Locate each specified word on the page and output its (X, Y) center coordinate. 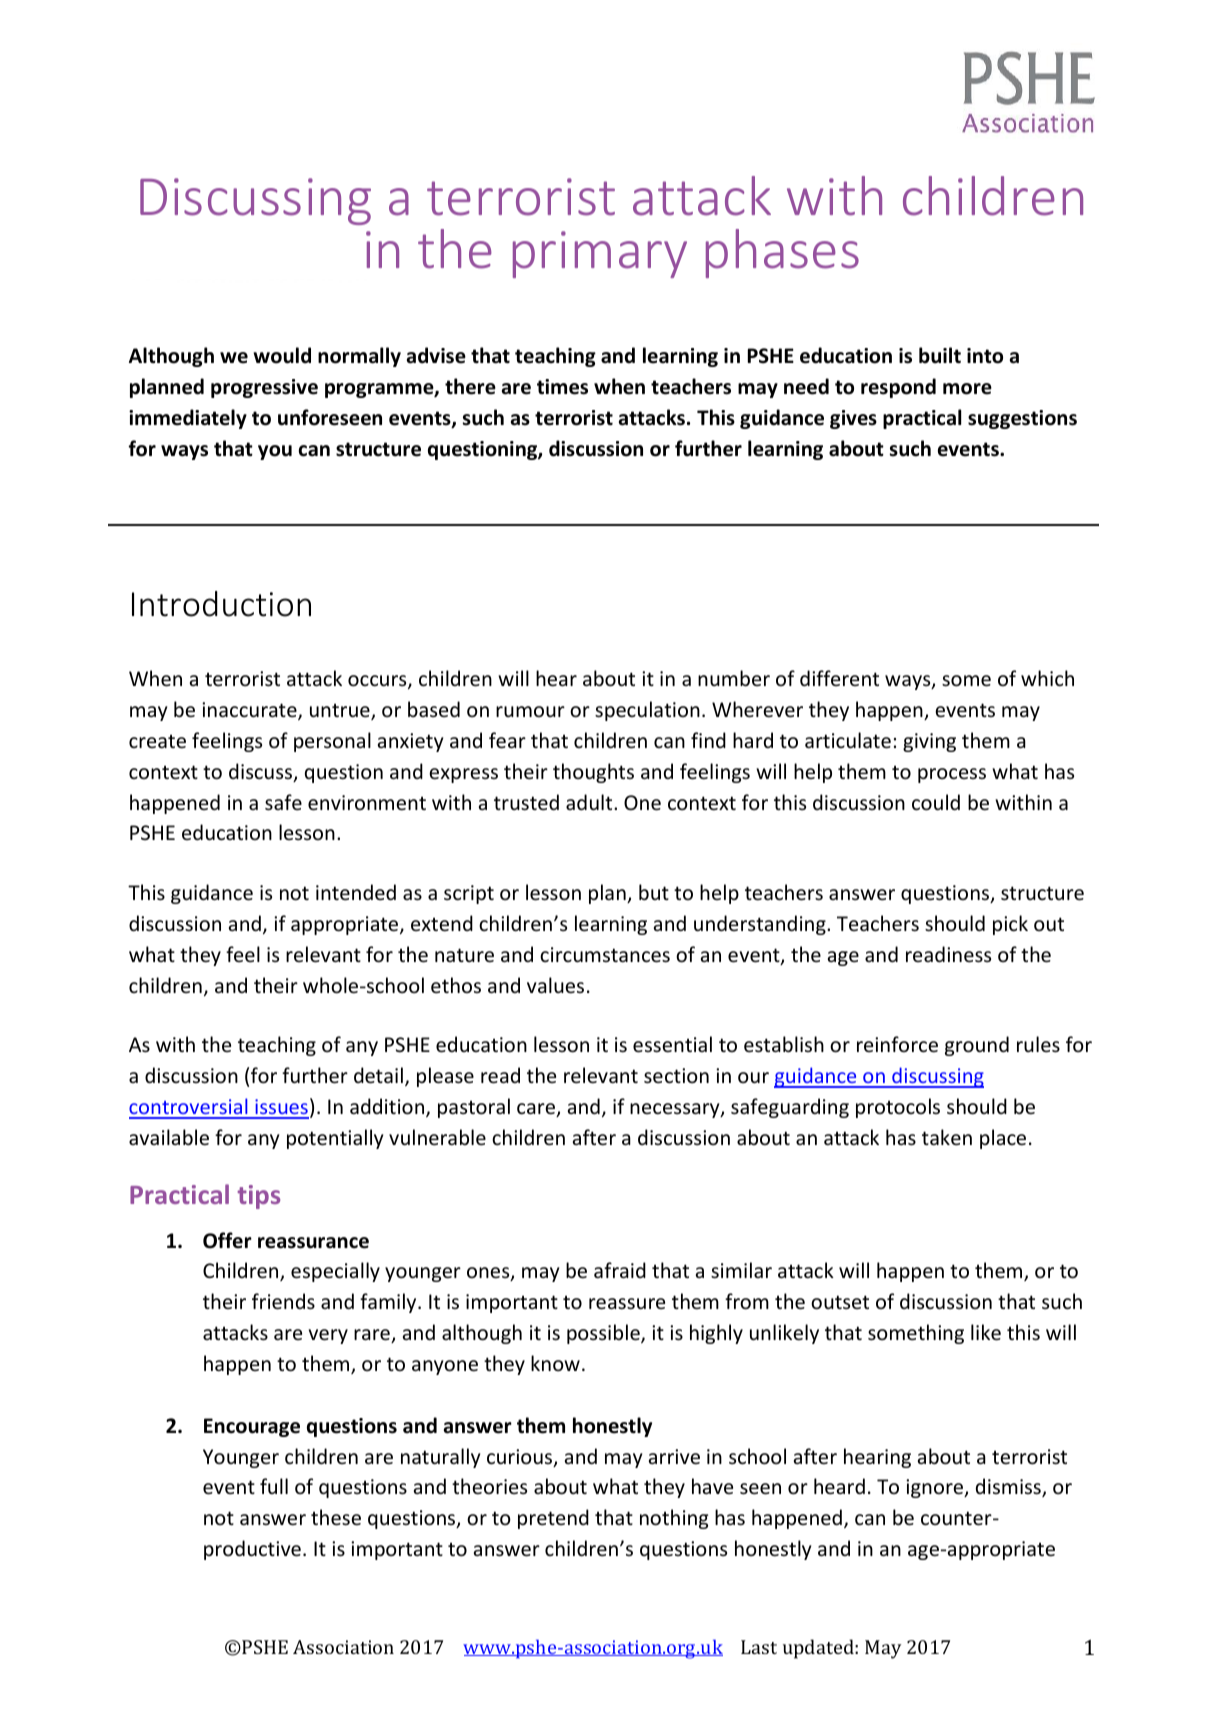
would (282, 355)
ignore (935, 1488)
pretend (553, 1519)
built (940, 355)
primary (600, 254)
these (336, 1517)
